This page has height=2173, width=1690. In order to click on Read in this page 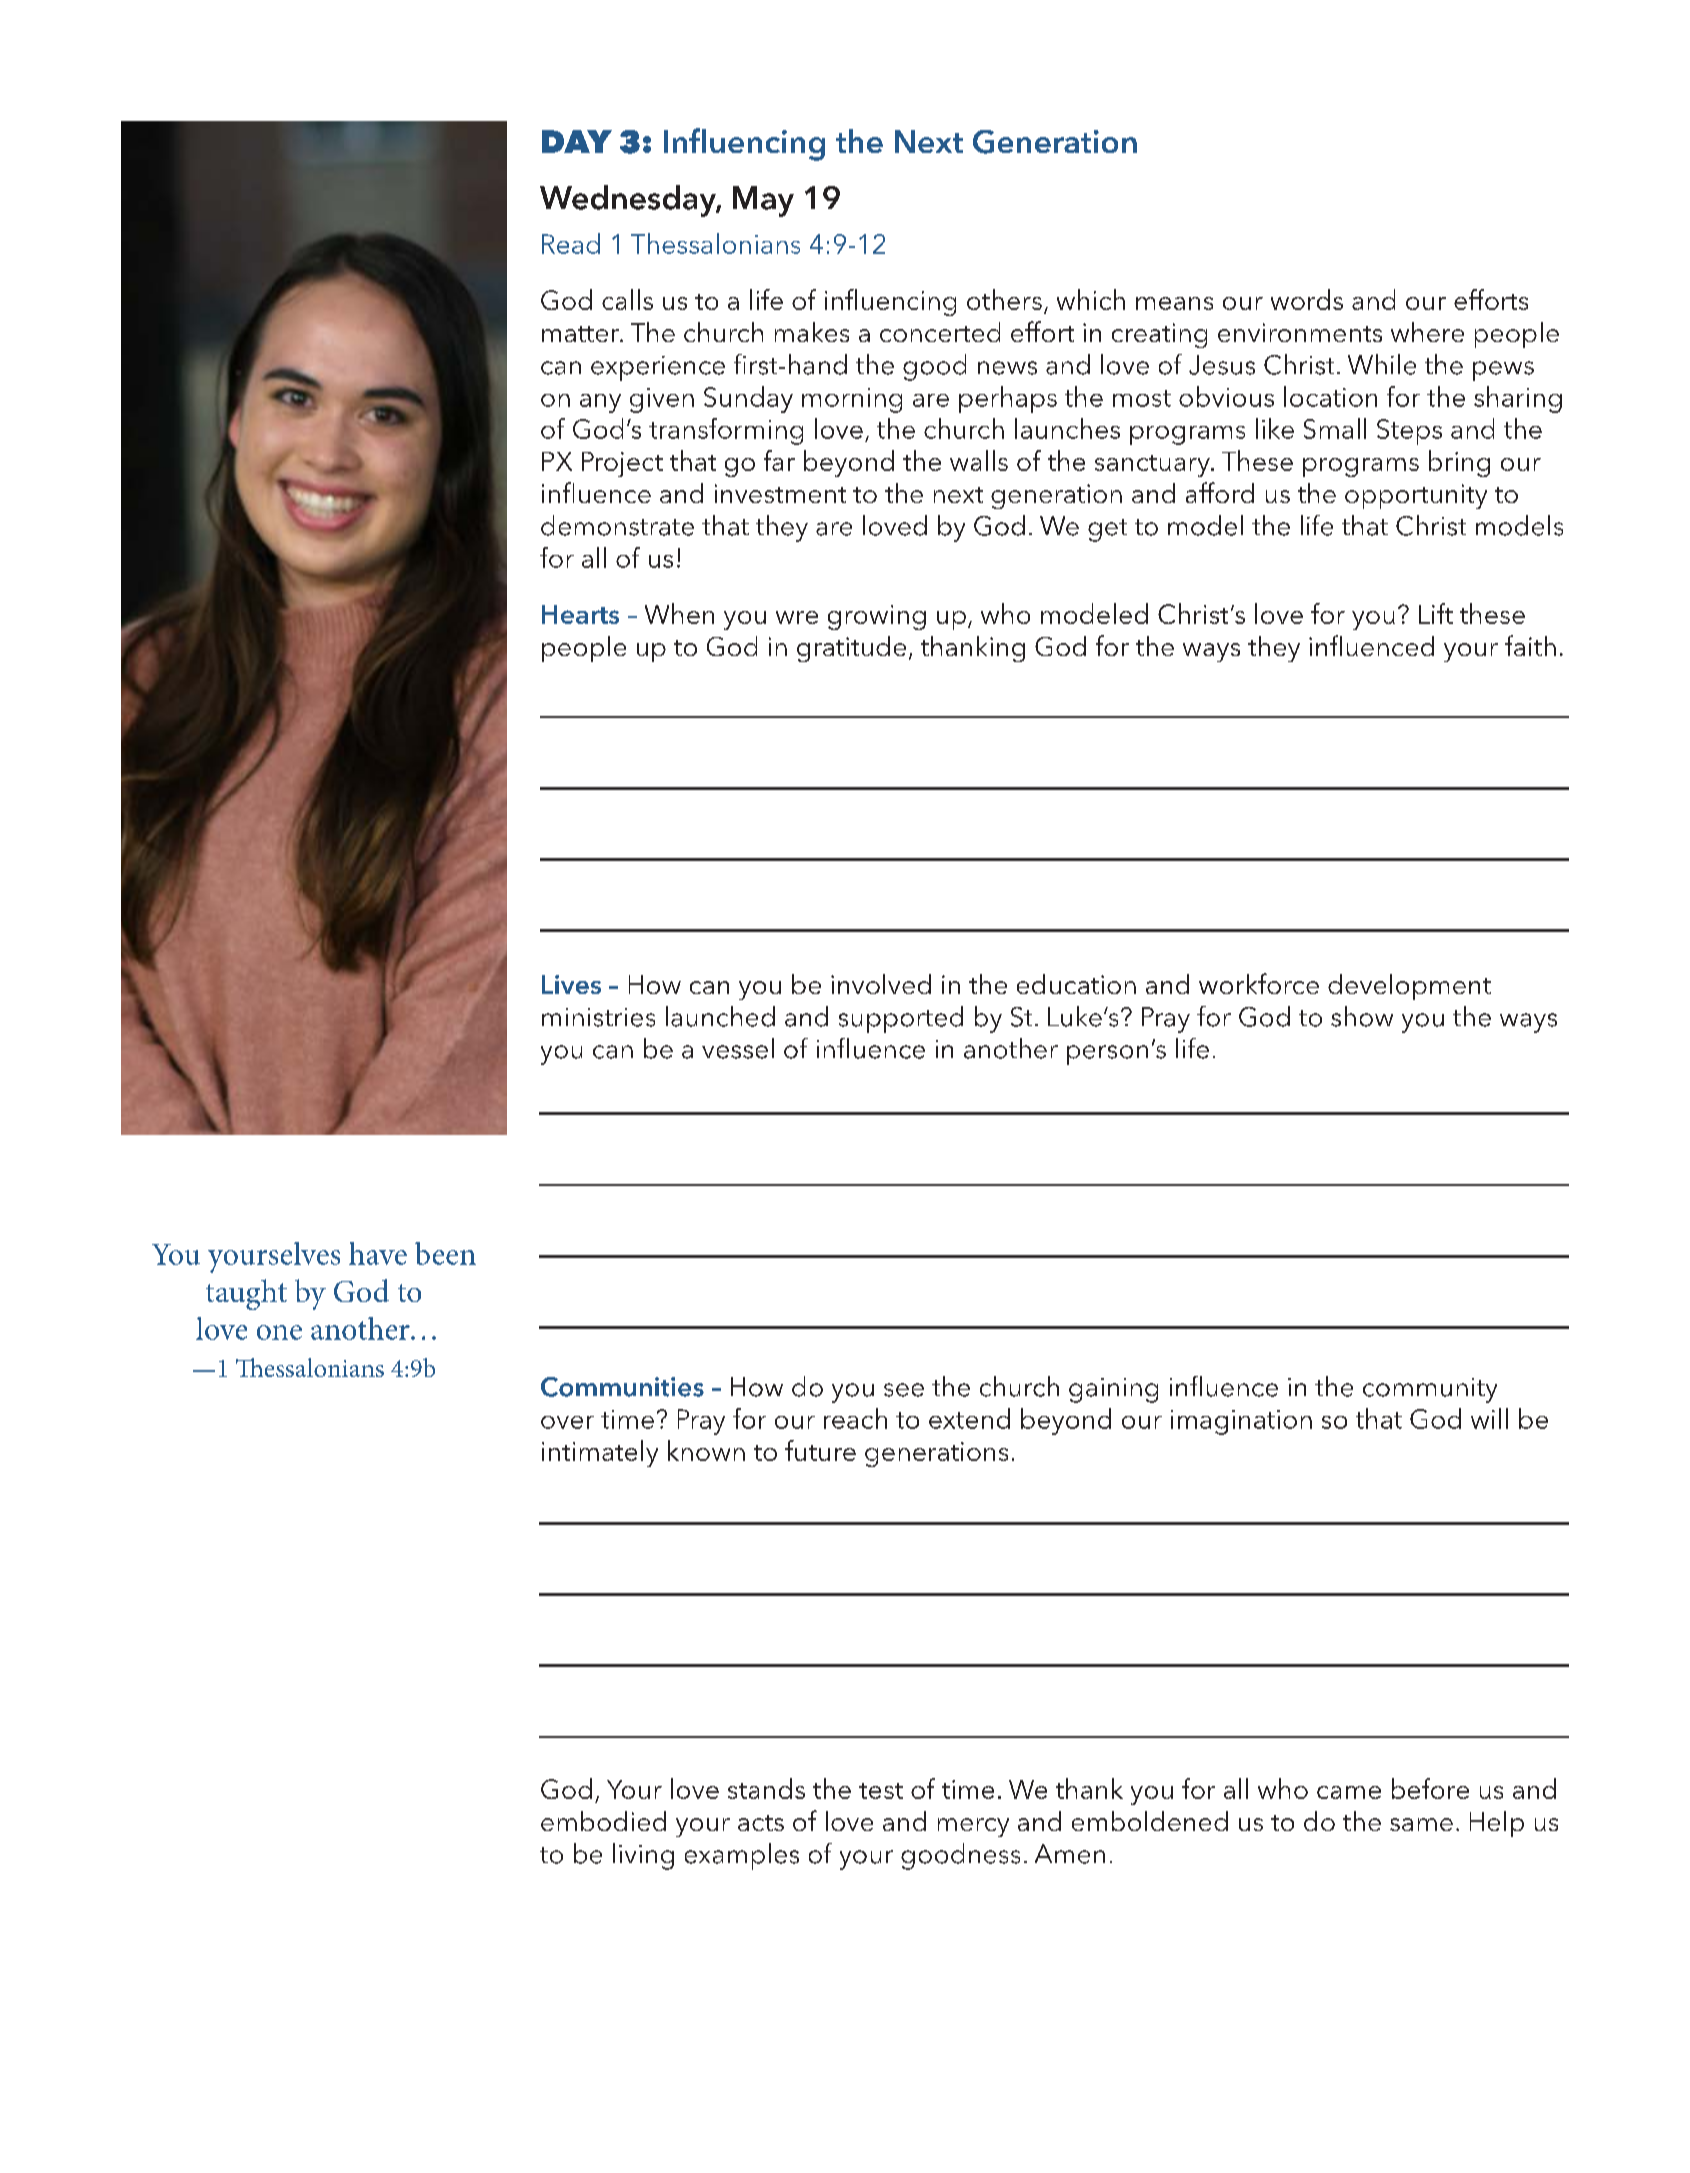, I will do `click(571, 243)`.
